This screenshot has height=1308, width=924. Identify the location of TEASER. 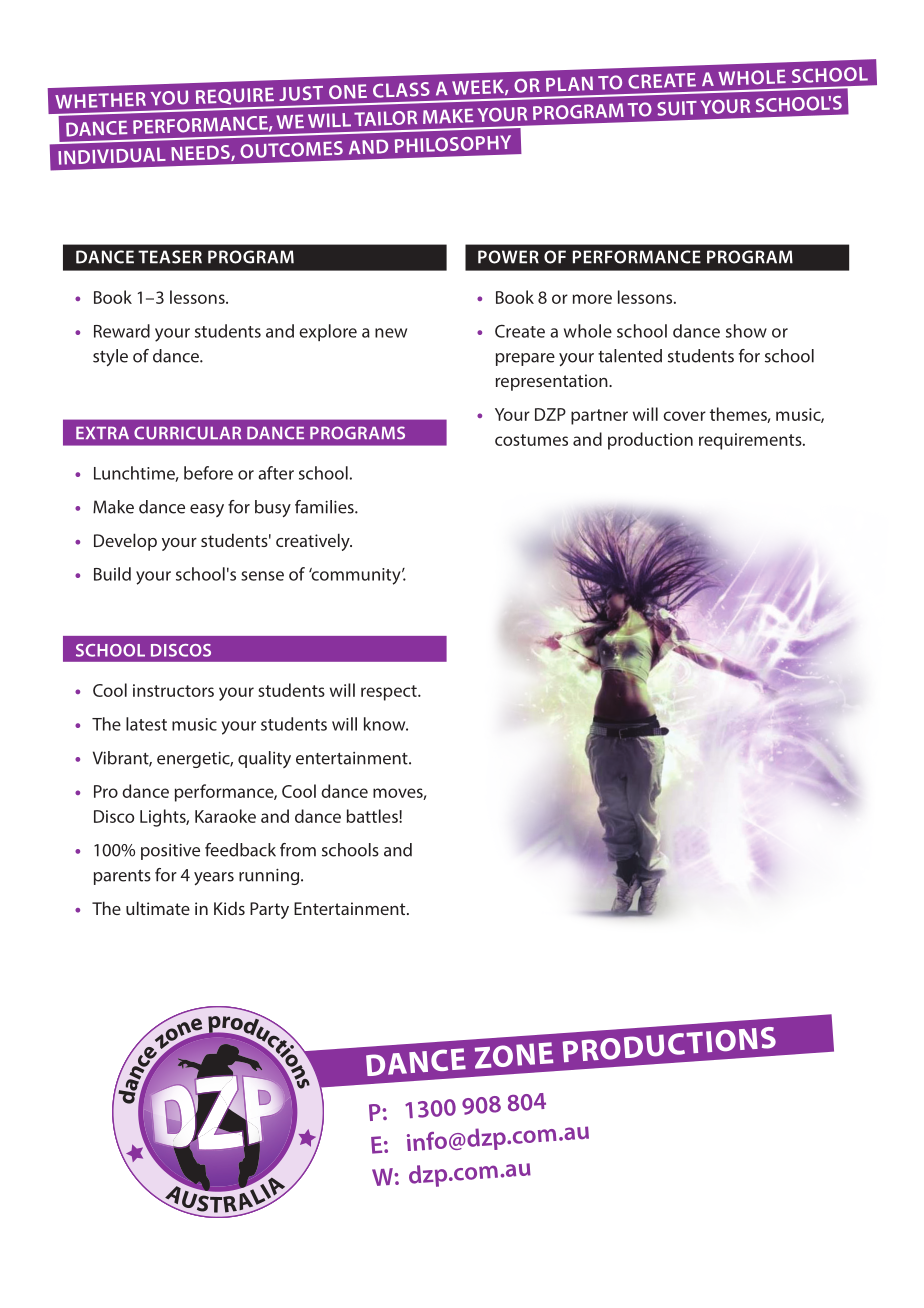
(170, 257).
